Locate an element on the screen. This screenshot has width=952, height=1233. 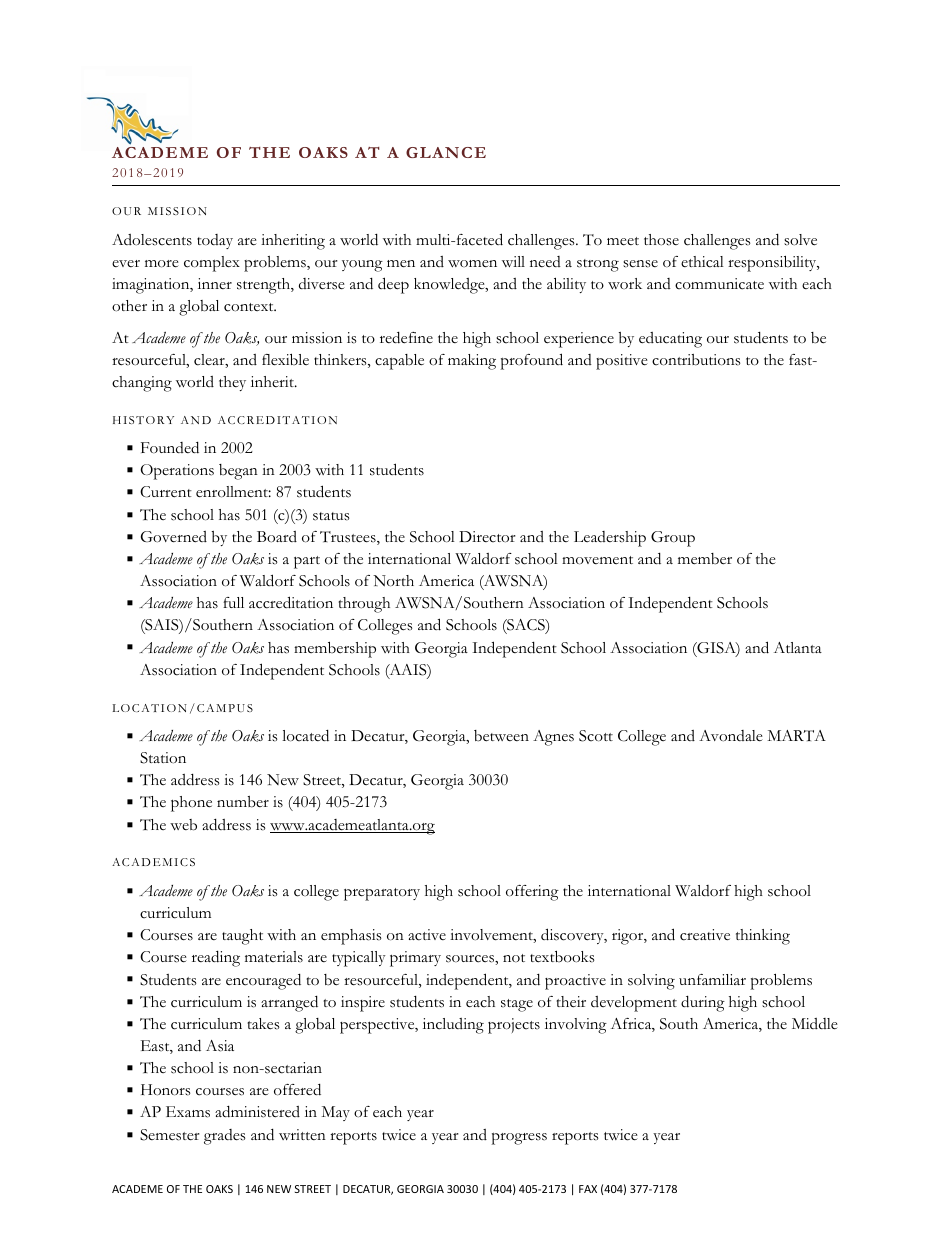
creative is located at coordinates (705, 935).
